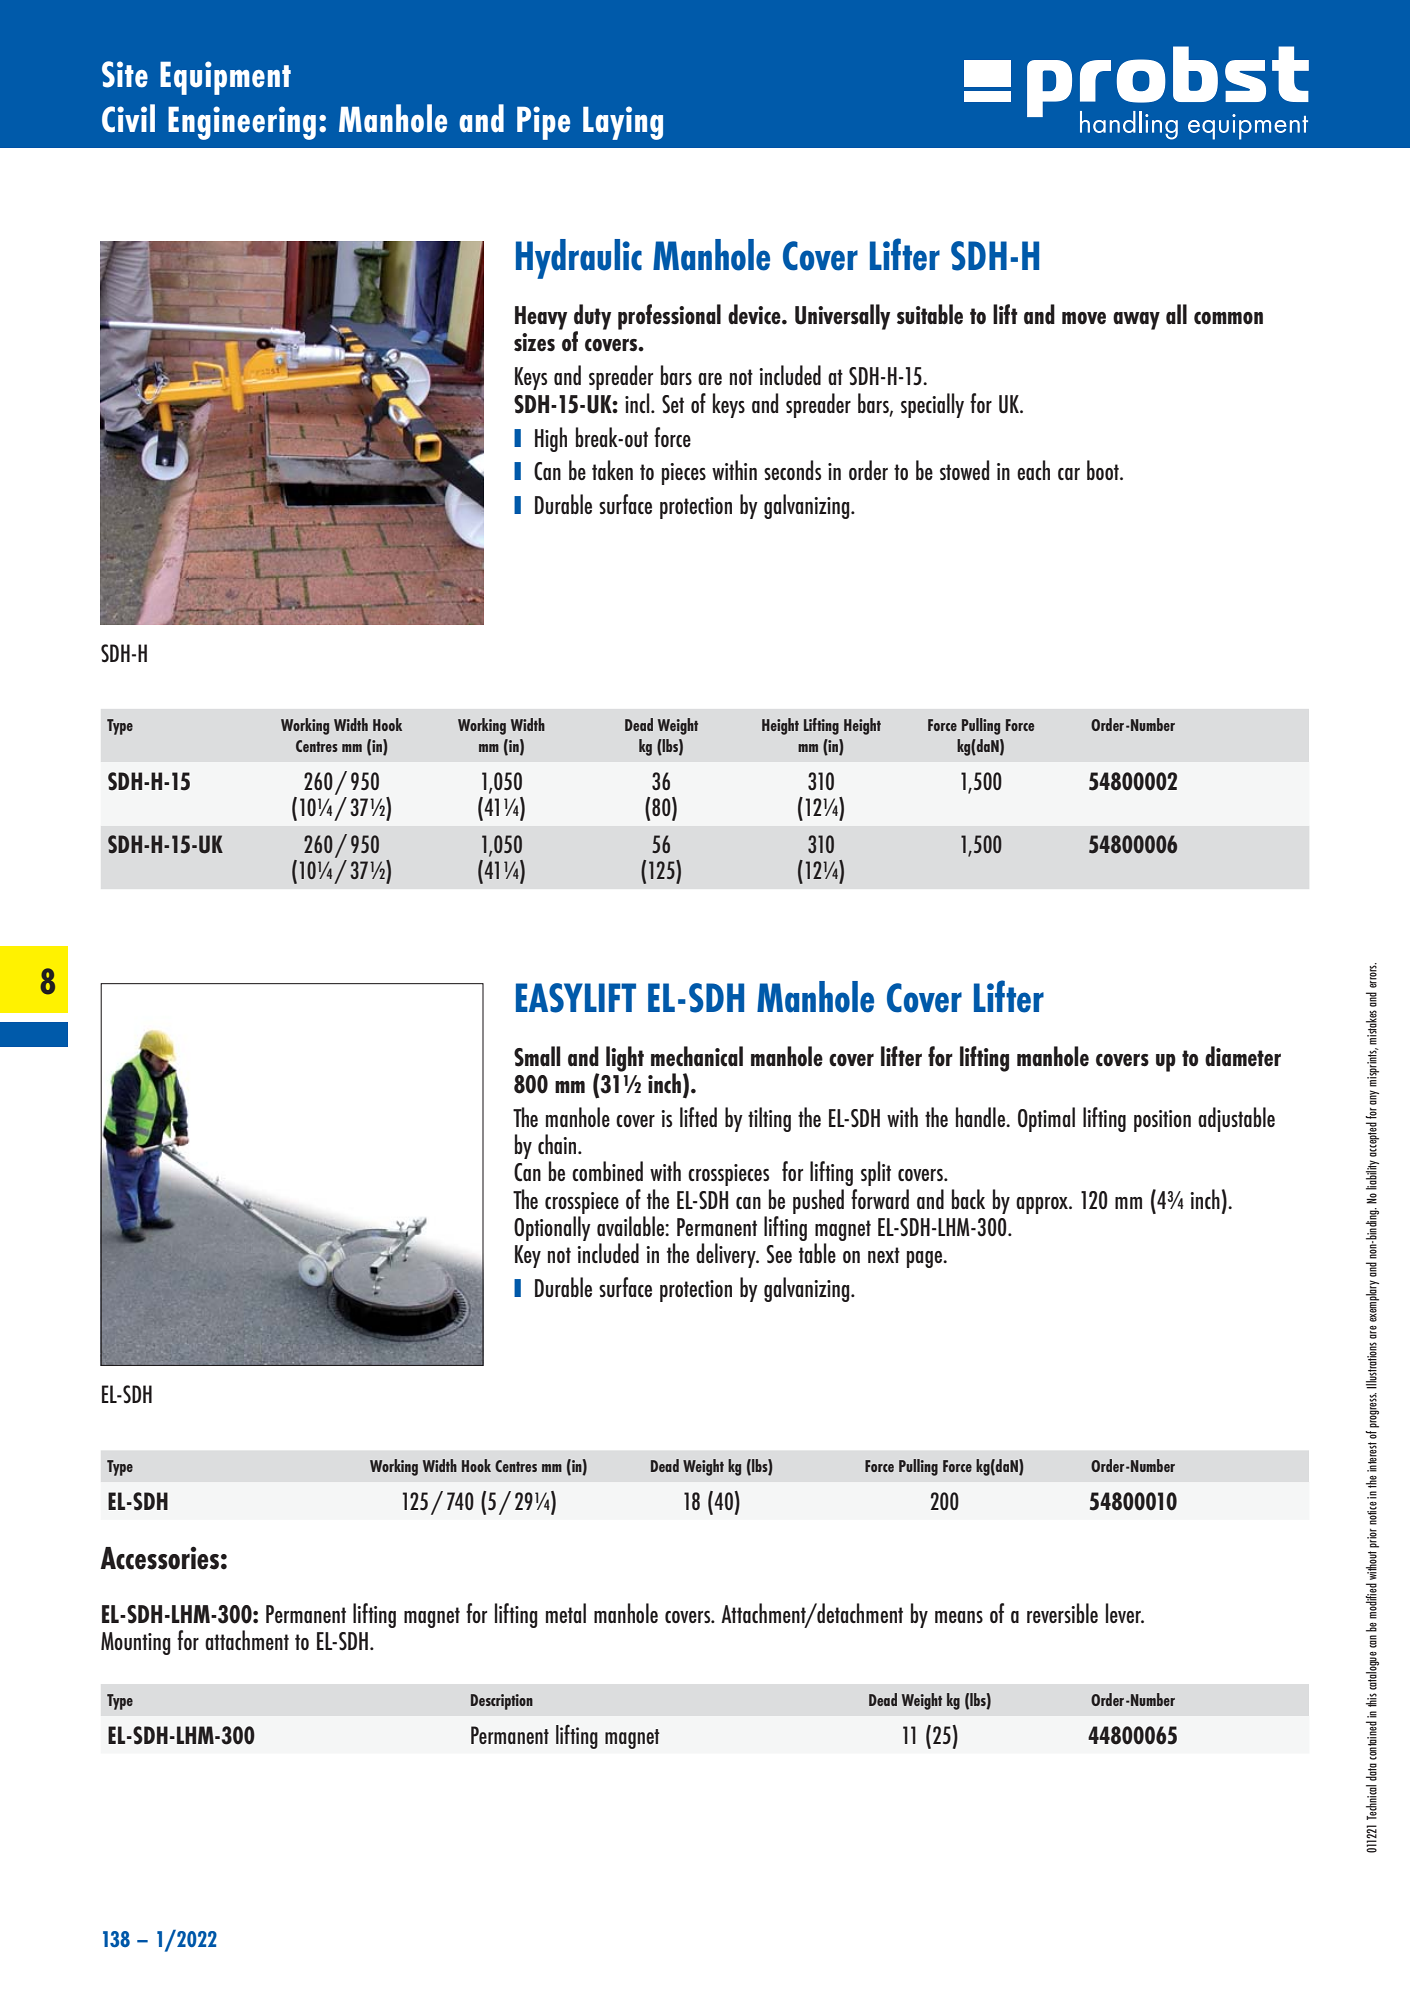  What do you see at coordinates (1162, 1121) in the document?
I see `position` at bounding box center [1162, 1121].
